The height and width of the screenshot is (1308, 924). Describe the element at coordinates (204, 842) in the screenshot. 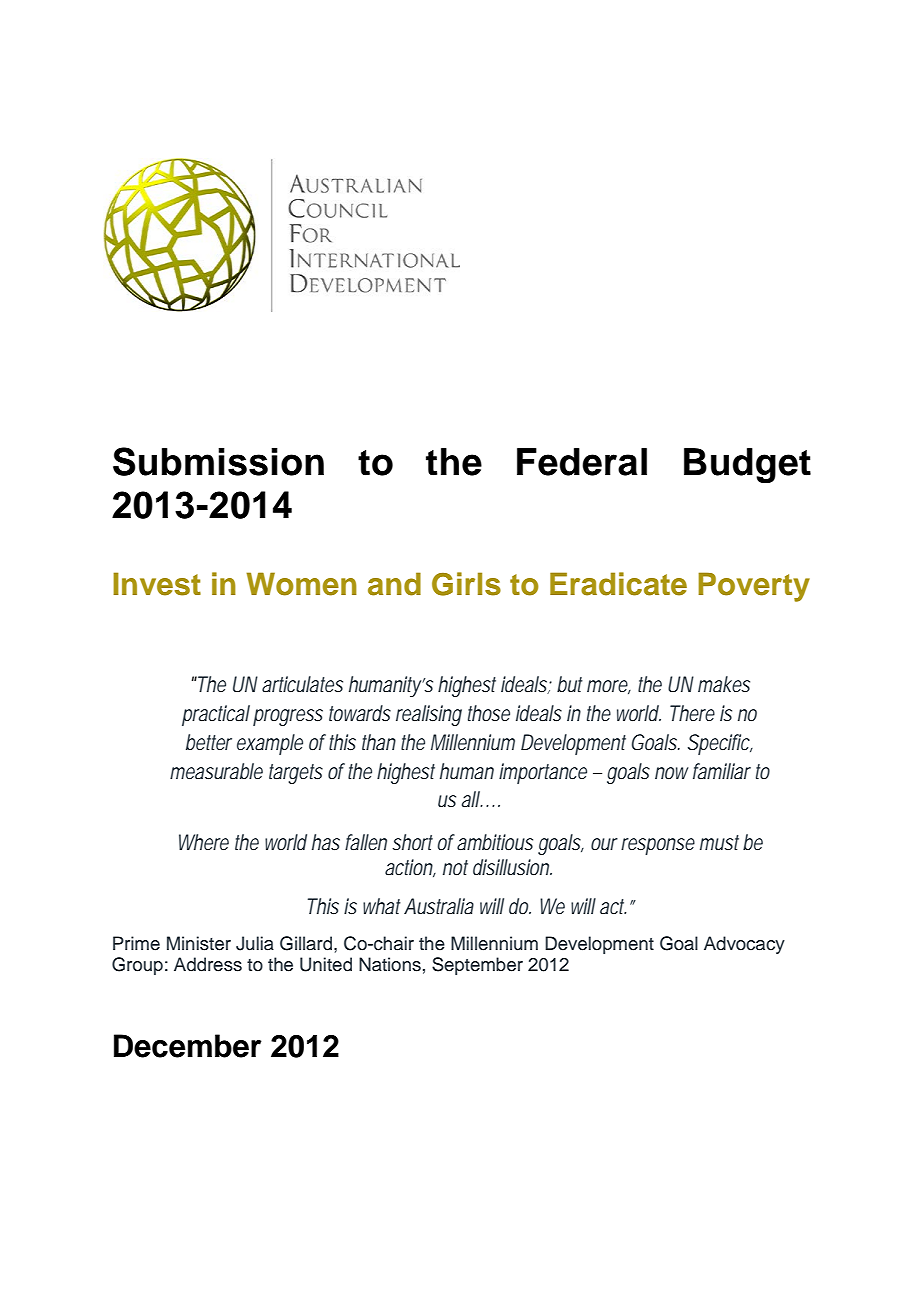

I see `Where` at that location.
